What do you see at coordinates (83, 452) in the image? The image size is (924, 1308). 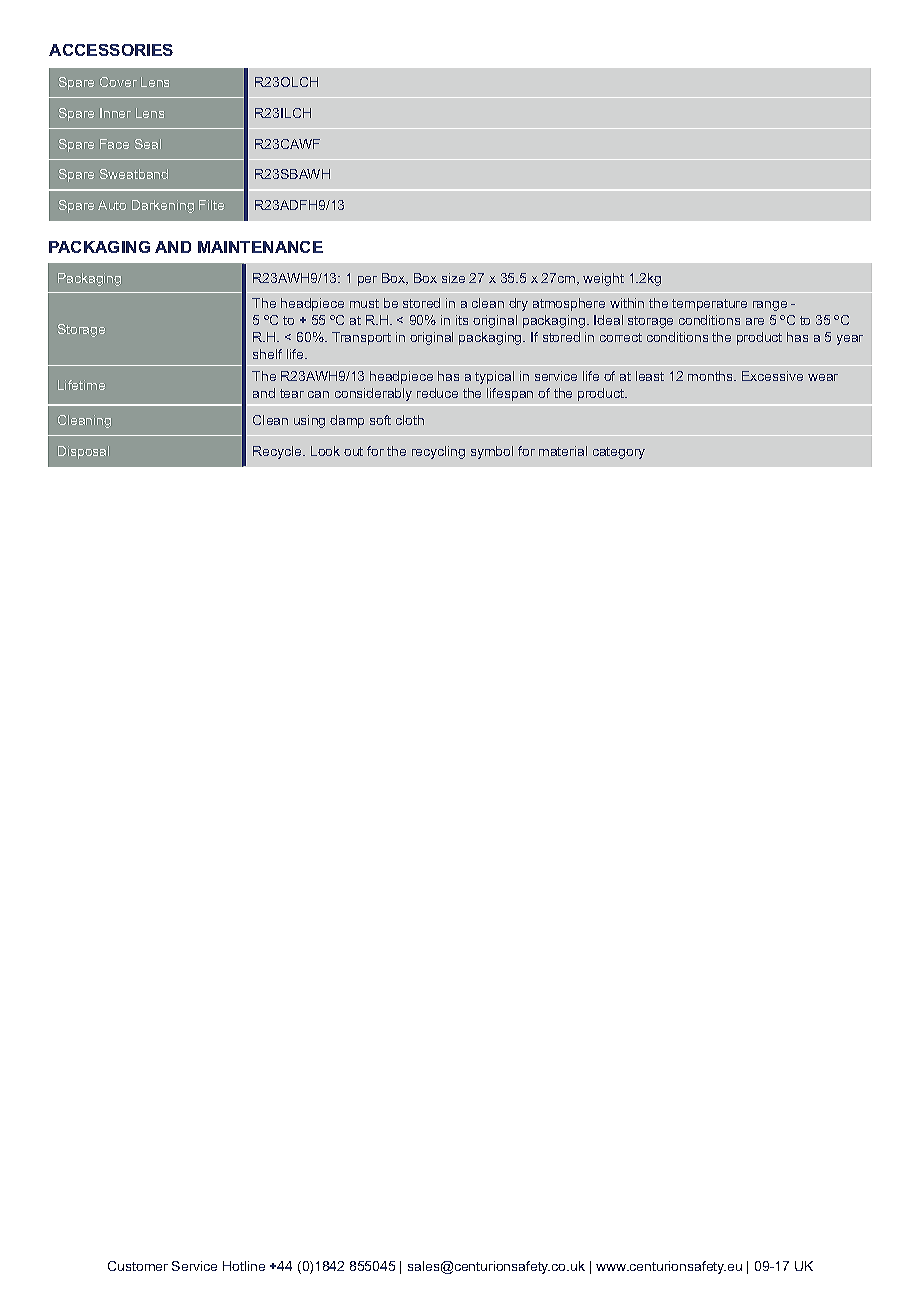 I see `Disposal` at bounding box center [83, 452].
